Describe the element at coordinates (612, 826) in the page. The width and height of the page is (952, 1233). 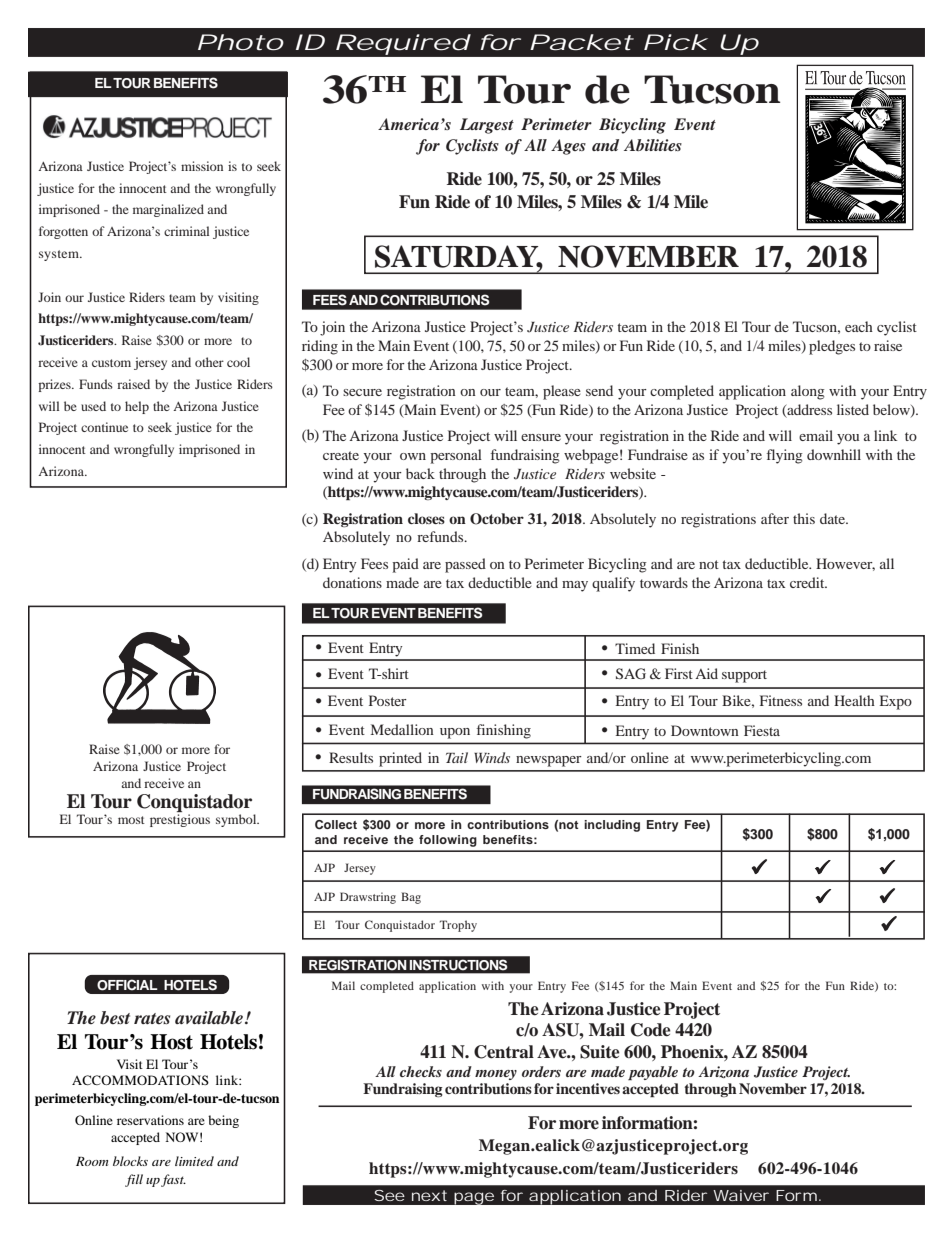
I see `including` at that location.
